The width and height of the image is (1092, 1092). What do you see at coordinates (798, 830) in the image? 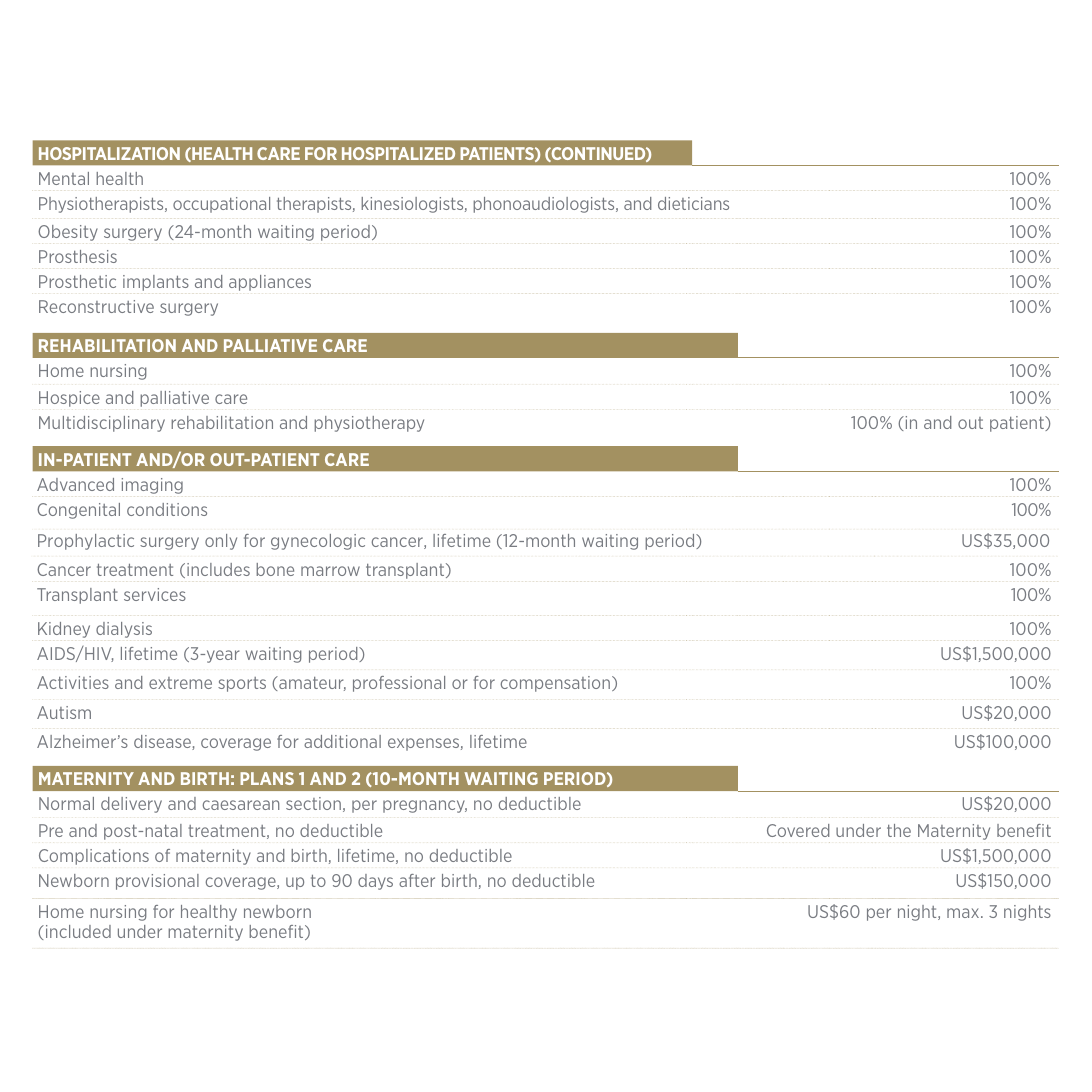
I see `Covered` at bounding box center [798, 830].
